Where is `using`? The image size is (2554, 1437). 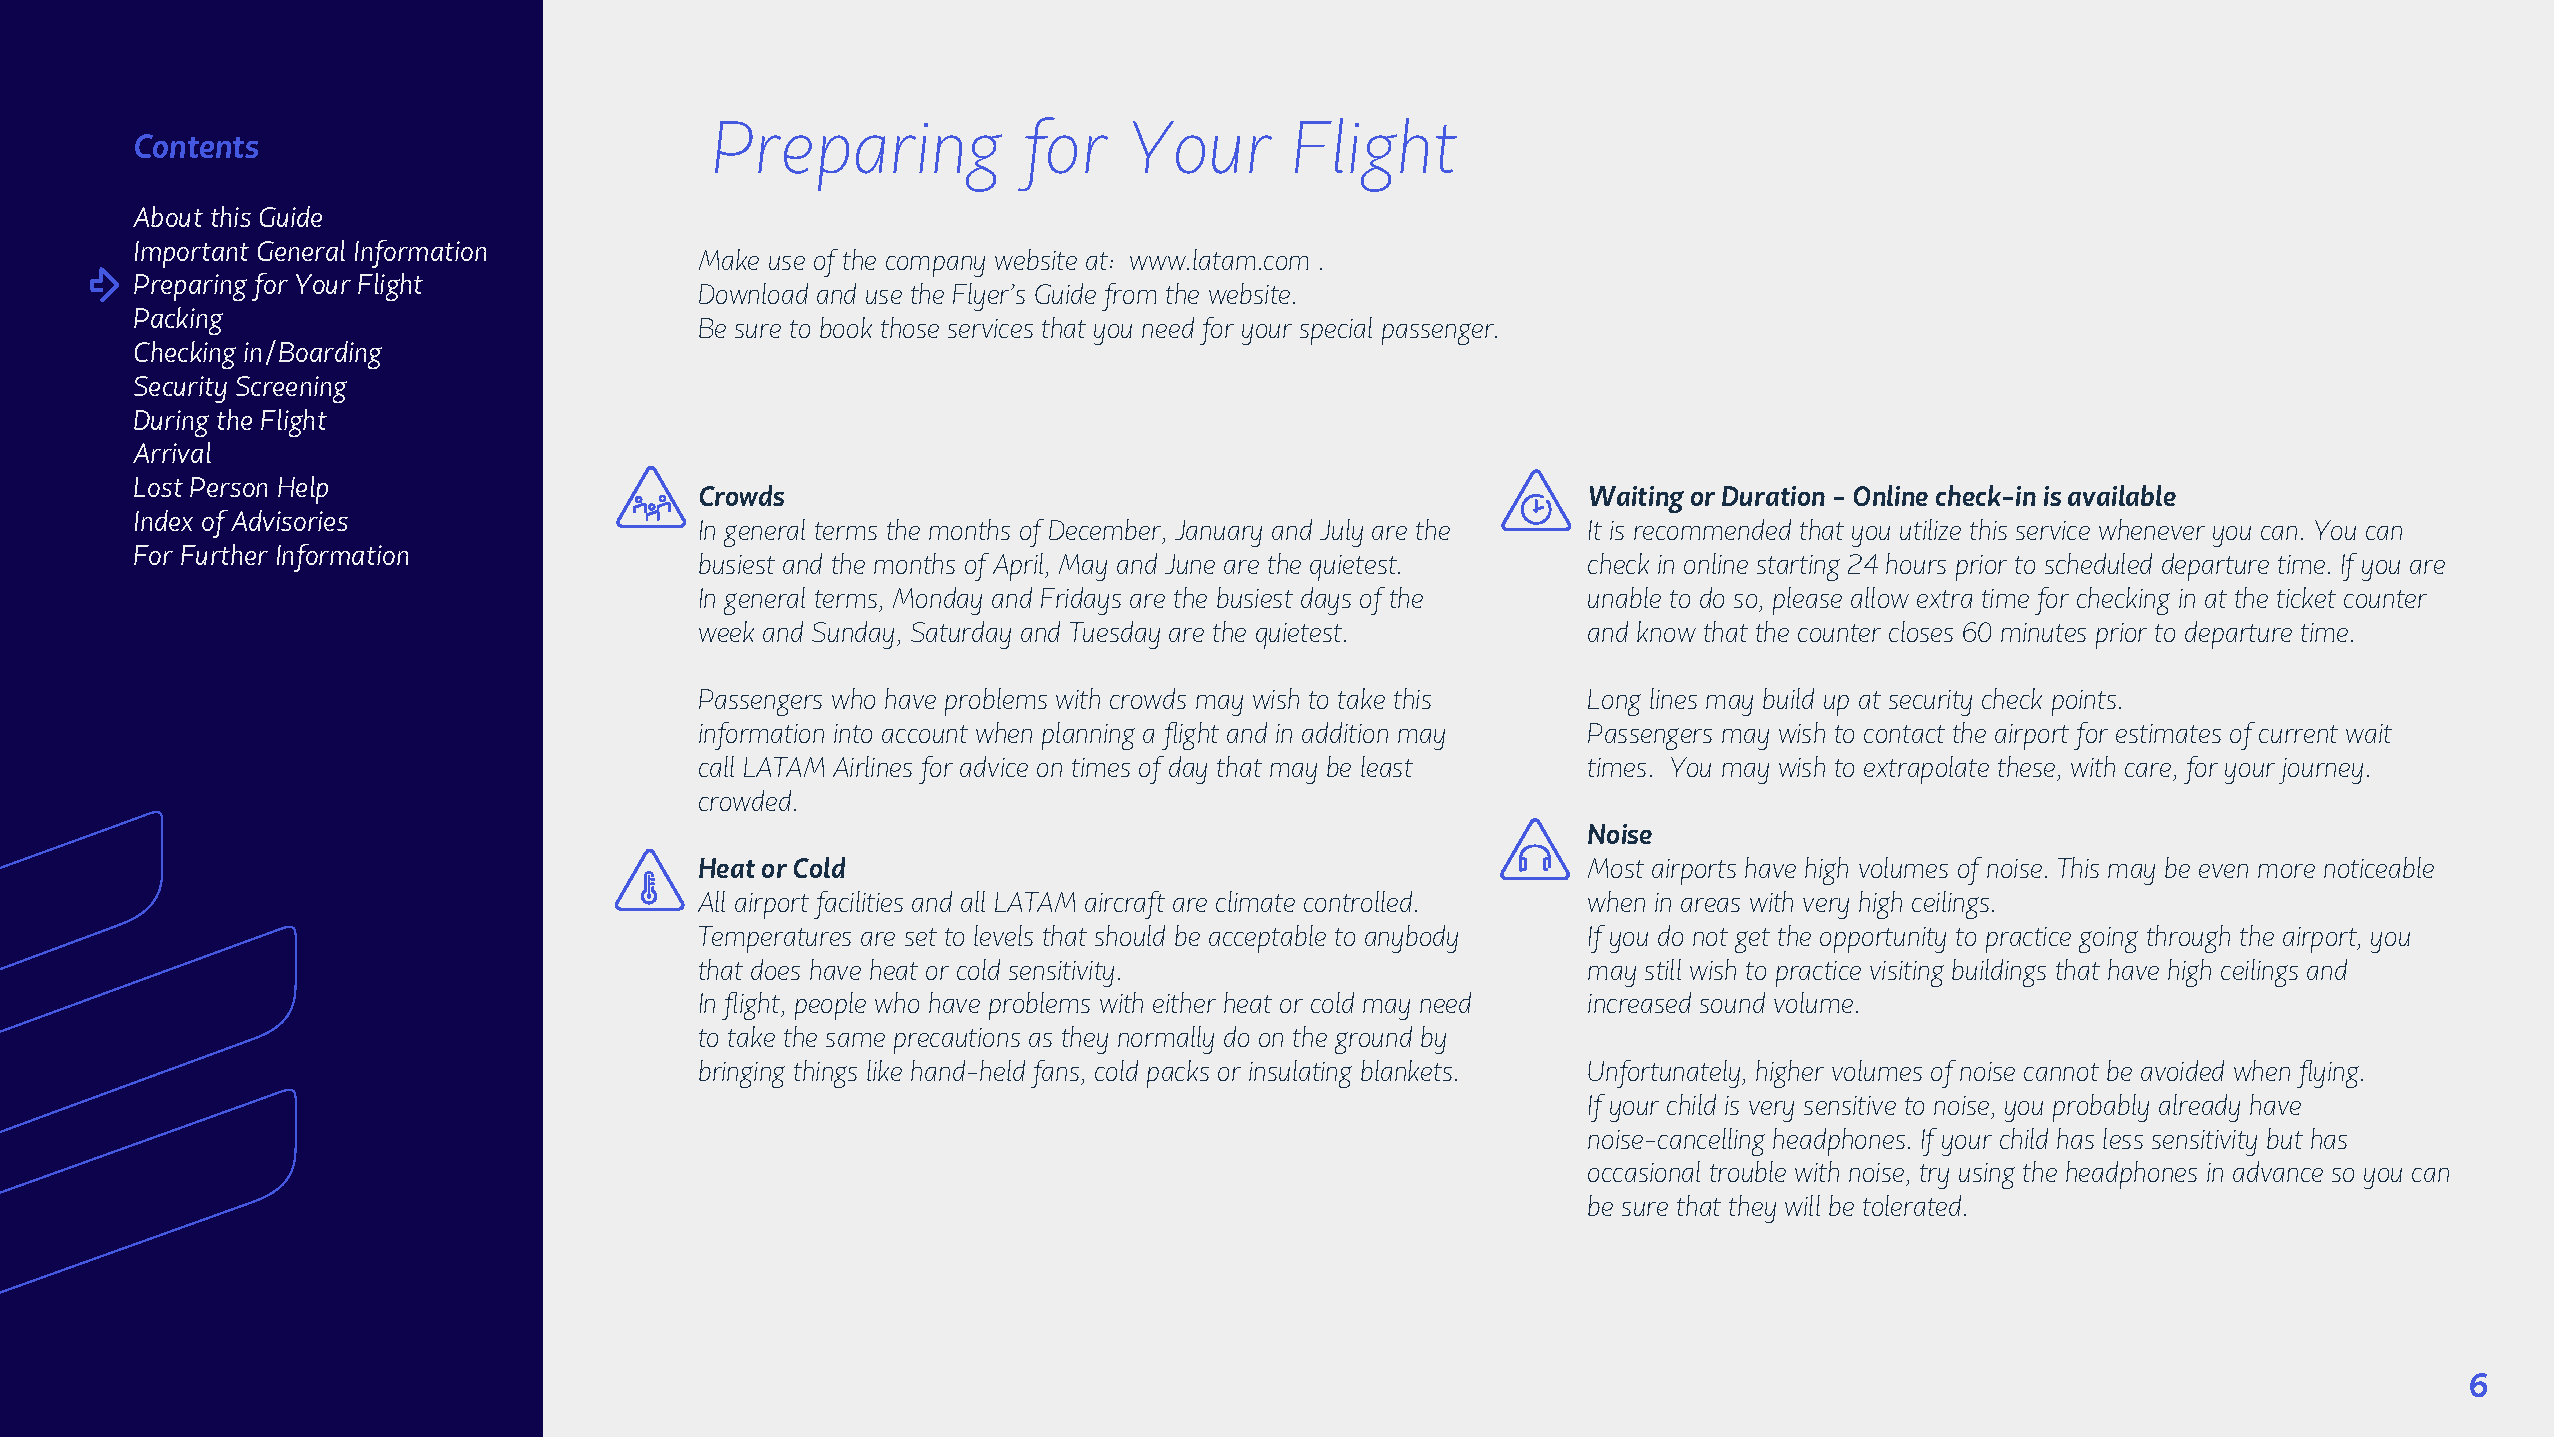
using is located at coordinates (1987, 1176).
